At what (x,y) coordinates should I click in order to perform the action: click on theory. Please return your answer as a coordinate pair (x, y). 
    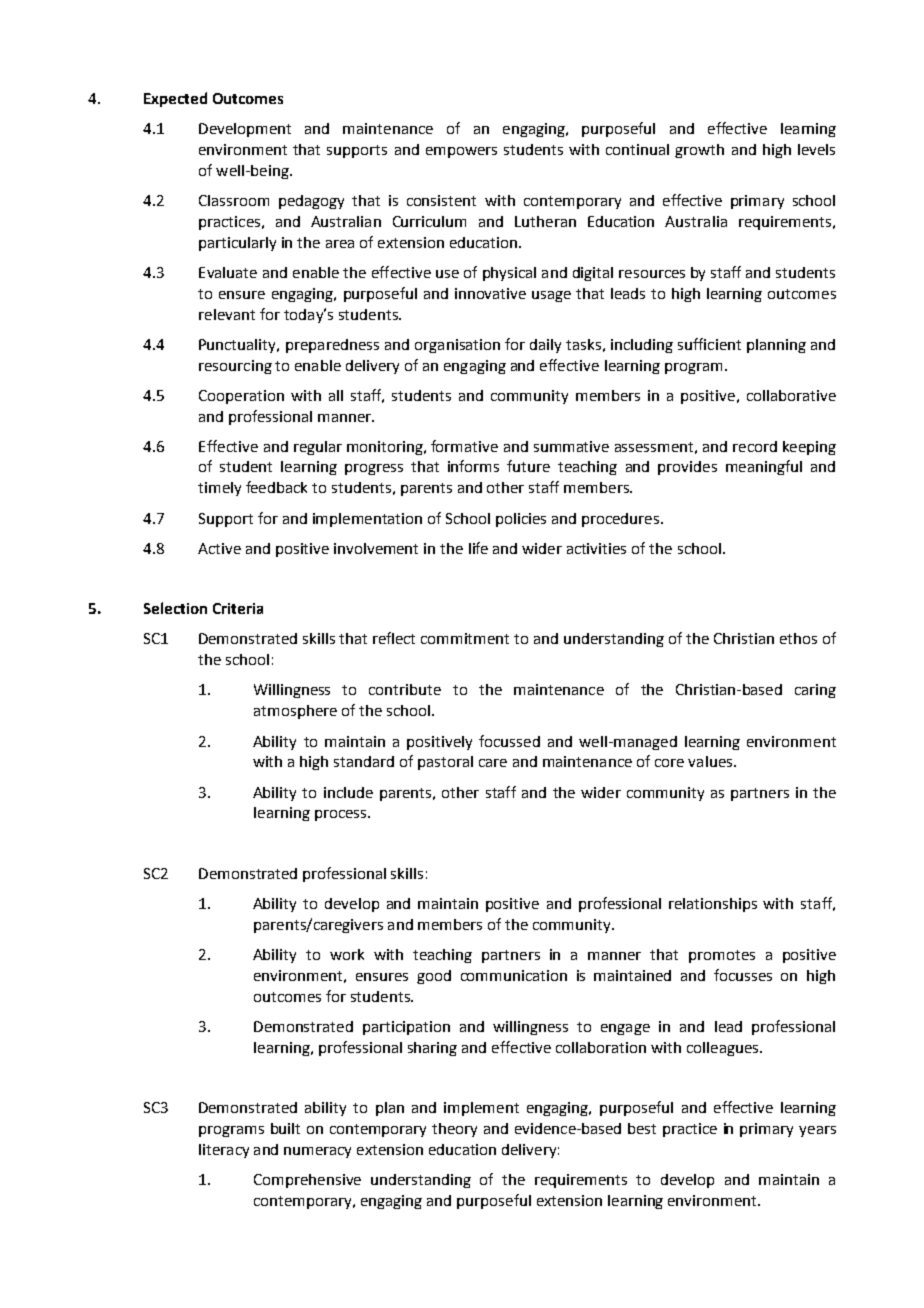
    Looking at the image, I should click on (454, 1130).
